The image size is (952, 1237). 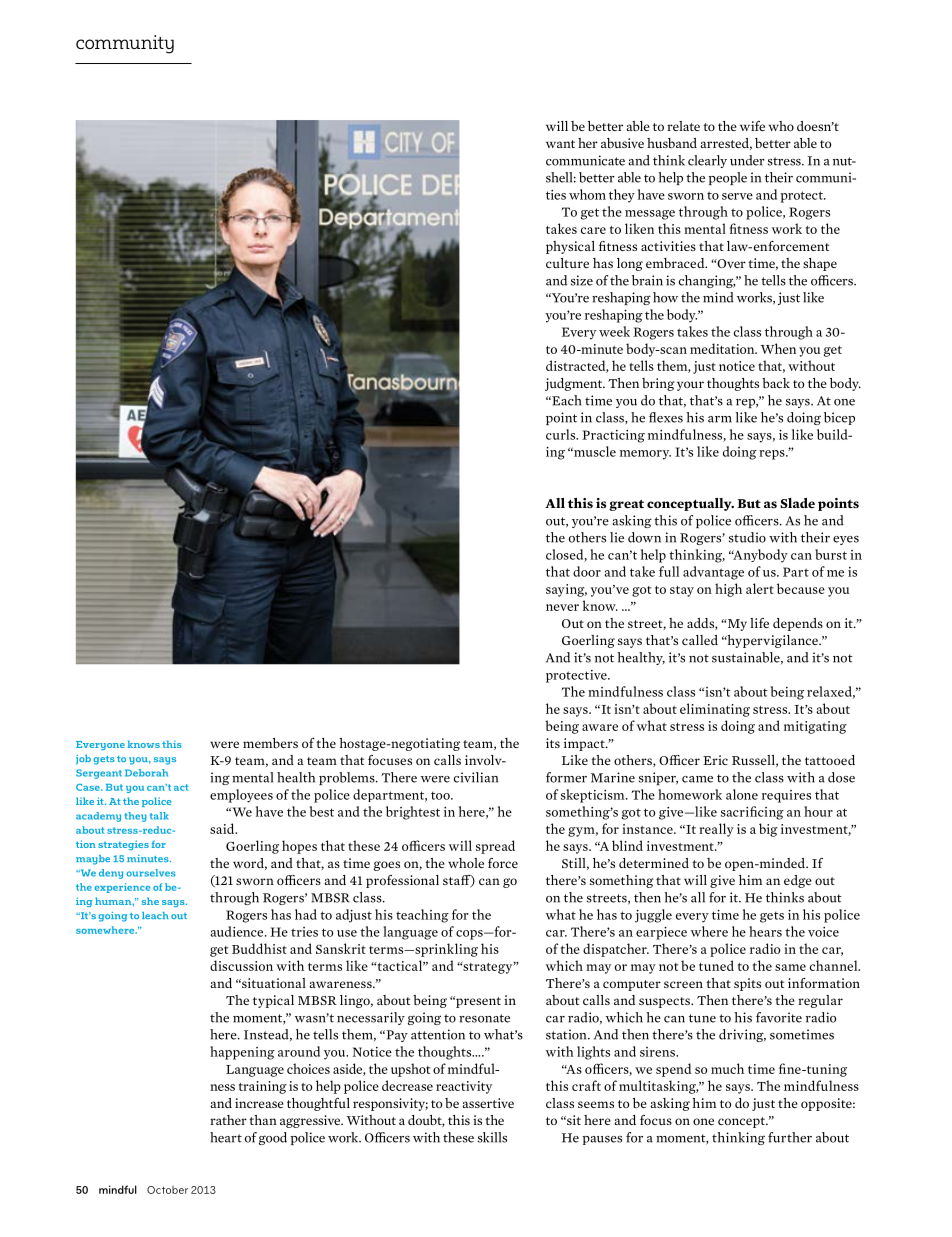 What do you see at coordinates (797, 503) in the document?
I see `Slade` at bounding box center [797, 503].
